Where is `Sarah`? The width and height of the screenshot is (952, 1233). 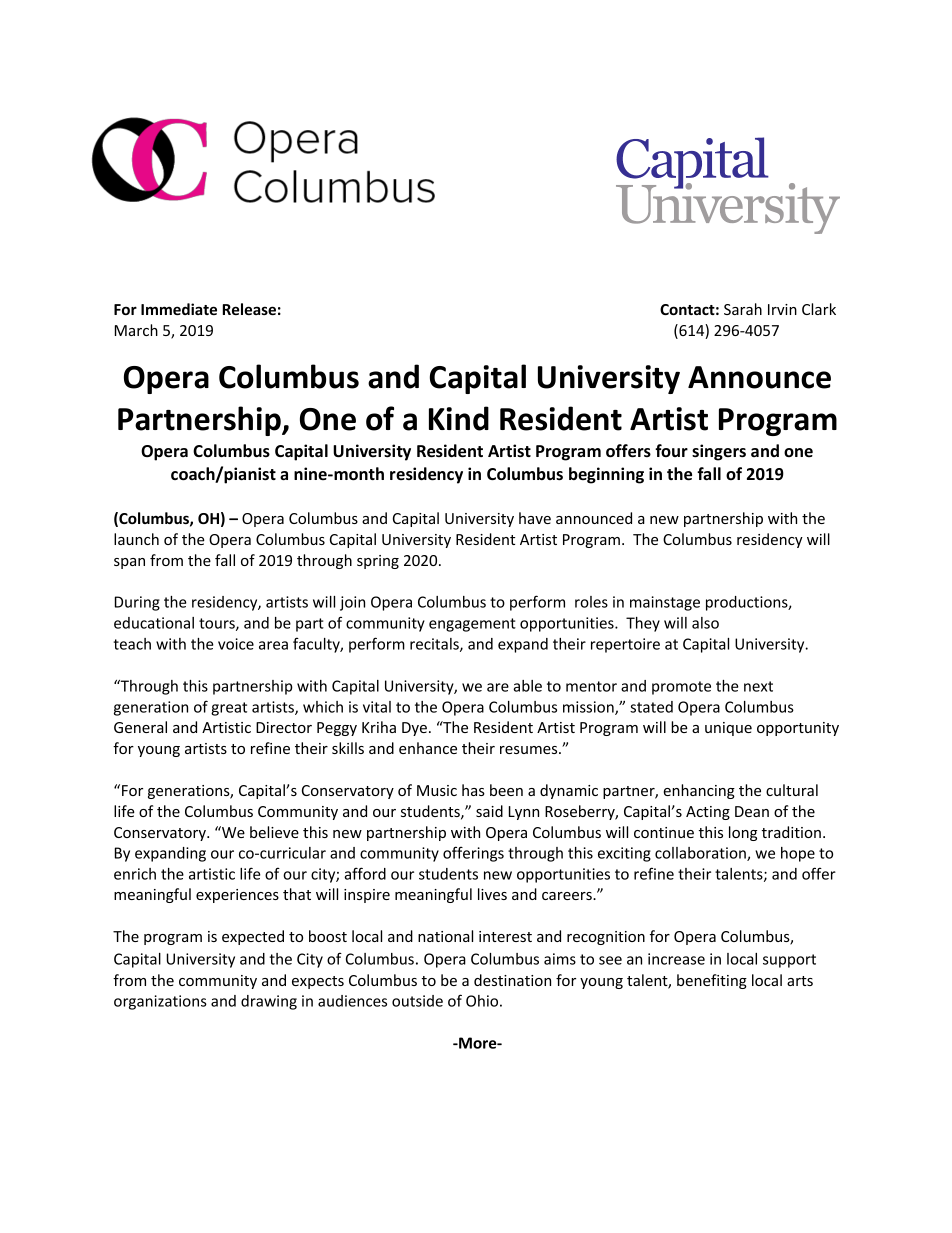 Sarah is located at coordinates (743, 309).
